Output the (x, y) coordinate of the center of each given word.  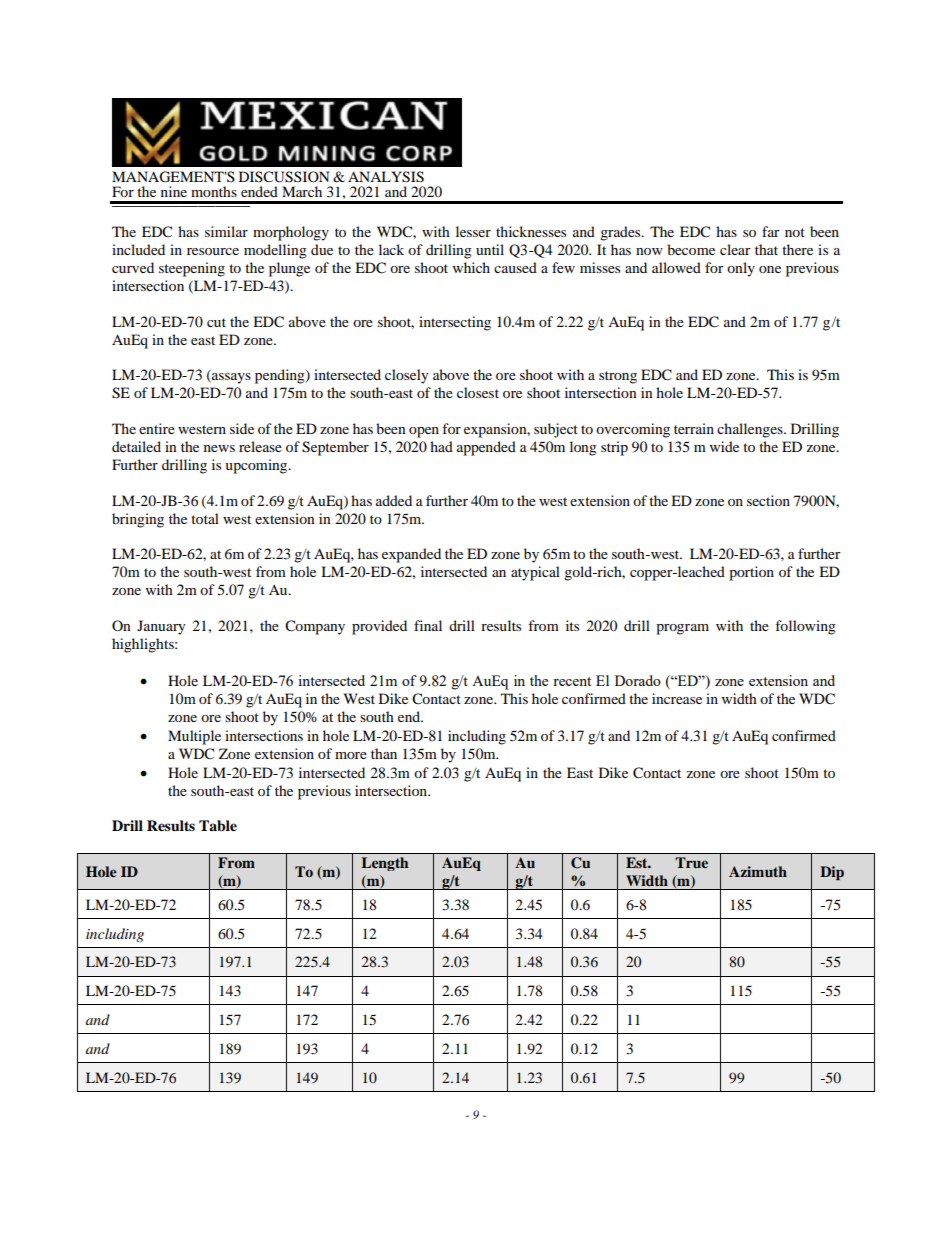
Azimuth (758, 871)
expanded (411, 555)
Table (218, 826)
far (771, 231)
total (205, 518)
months (214, 191)
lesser (473, 231)
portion (751, 573)
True (691, 862)
